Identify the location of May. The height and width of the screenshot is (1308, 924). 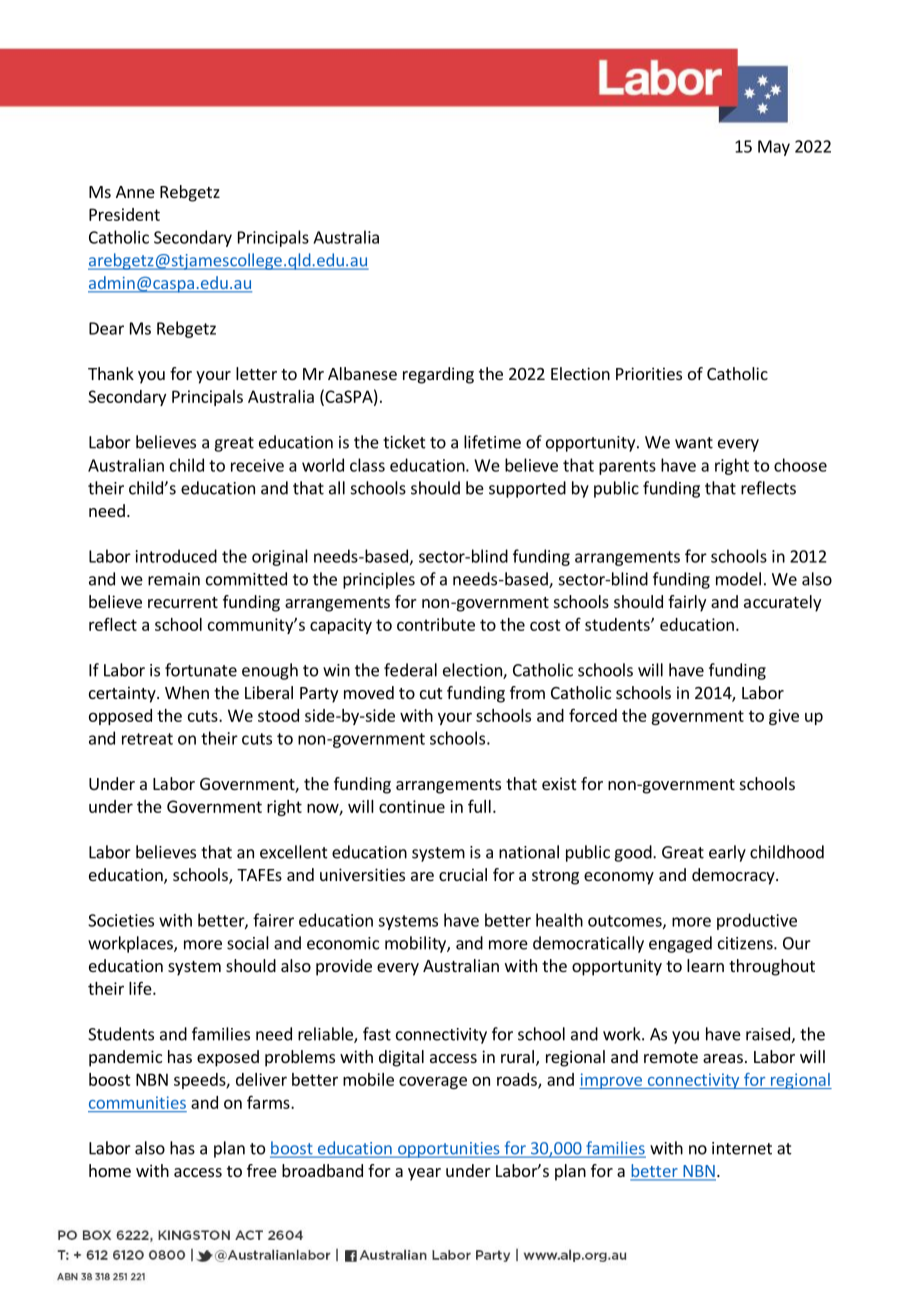
(774, 148).
